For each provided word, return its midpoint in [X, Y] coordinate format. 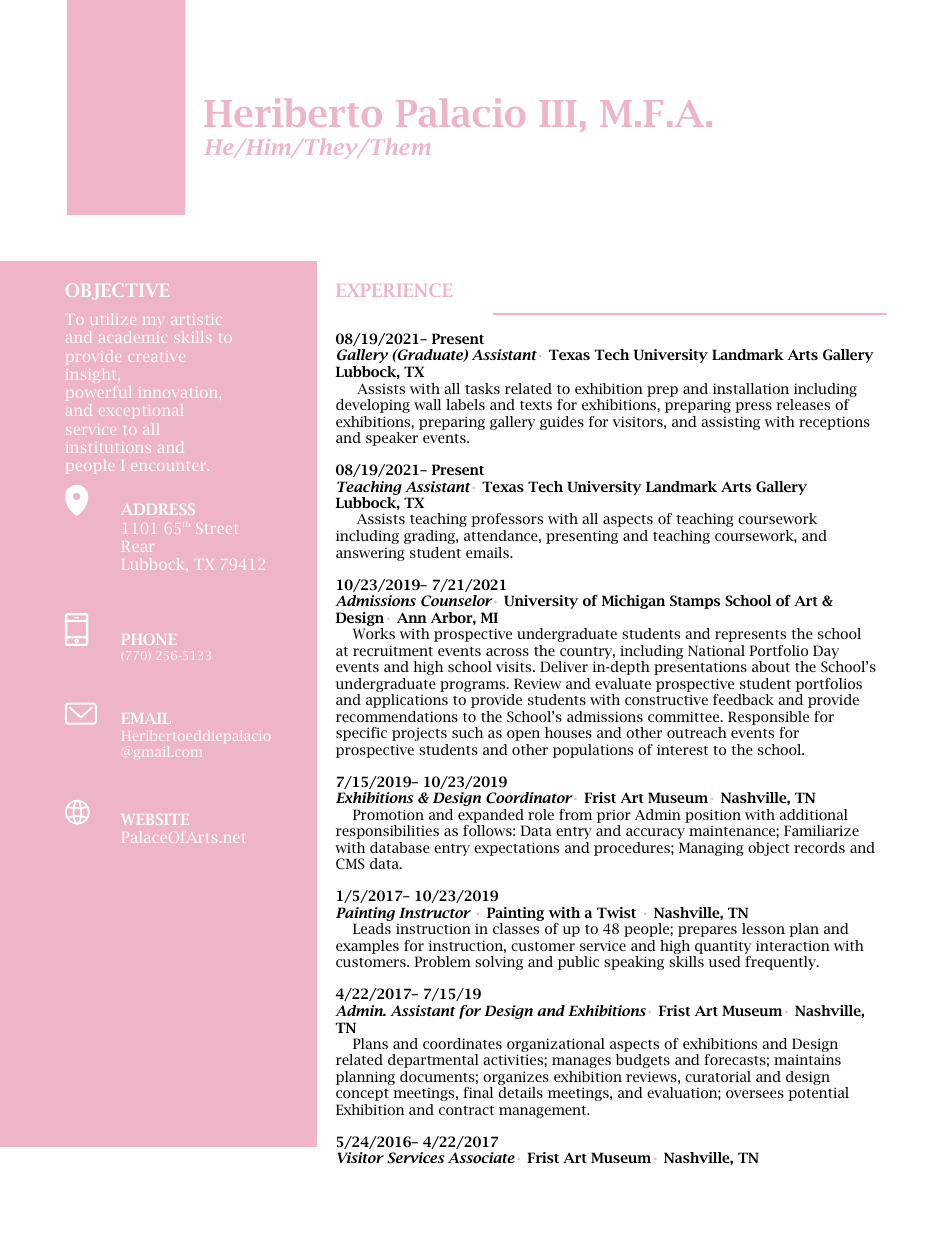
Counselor [457, 601]
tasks [482, 388]
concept [362, 1095]
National [716, 650]
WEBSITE [155, 819]
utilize [113, 319]
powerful [99, 394]
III [558, 113]
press [753, 407]
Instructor [435, 912]
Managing [711, 849]
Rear [137, 546]
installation [751, 388]
